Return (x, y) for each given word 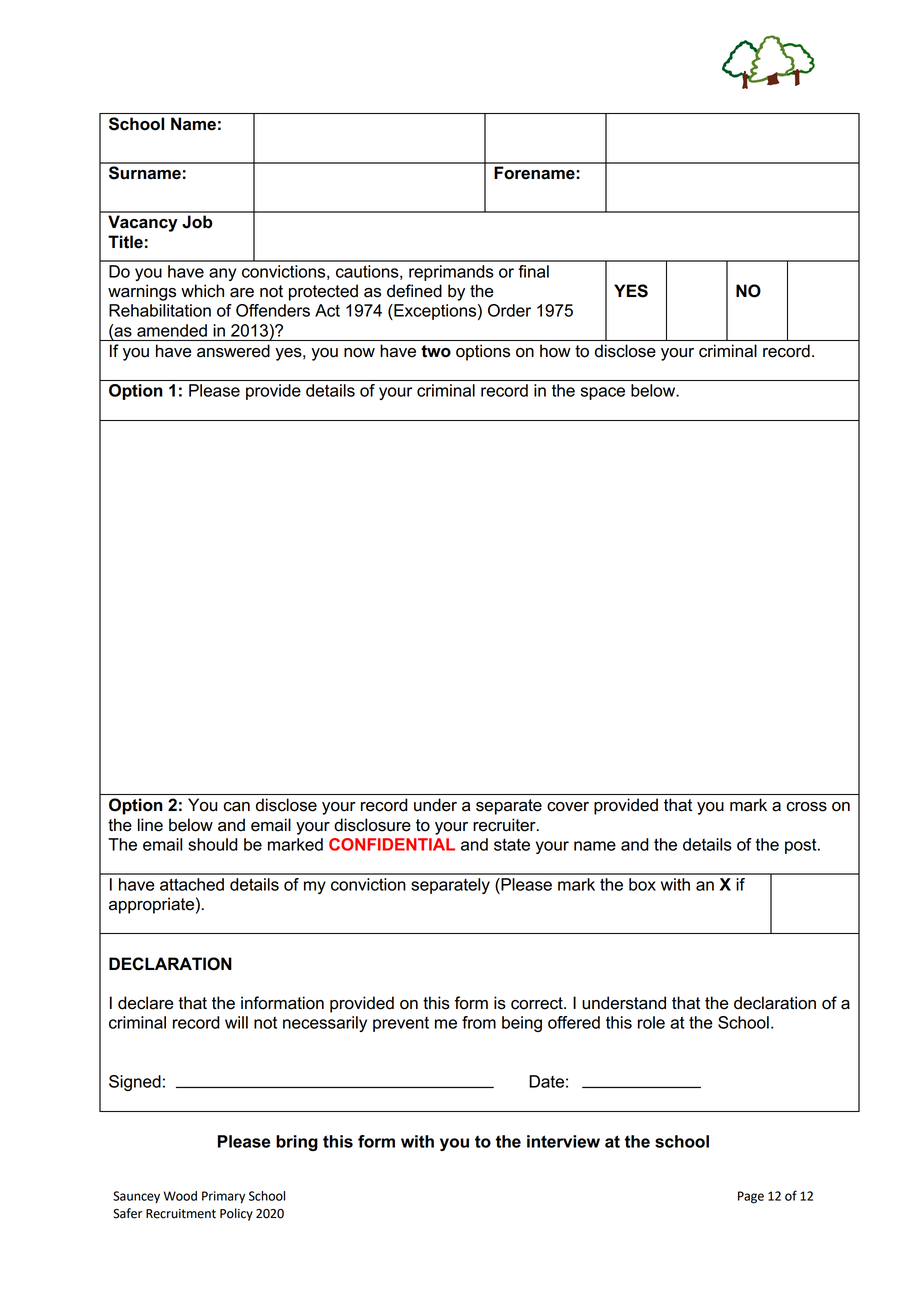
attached (192, 884)
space (603, 393)
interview (563, 1141)
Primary (223, 1197)
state (512, 844)
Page (751, 1197)
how (555, 351)
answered (233, 351)
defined (414, 291)
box (642, 884)
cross (806, 807)
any (222, 274)
